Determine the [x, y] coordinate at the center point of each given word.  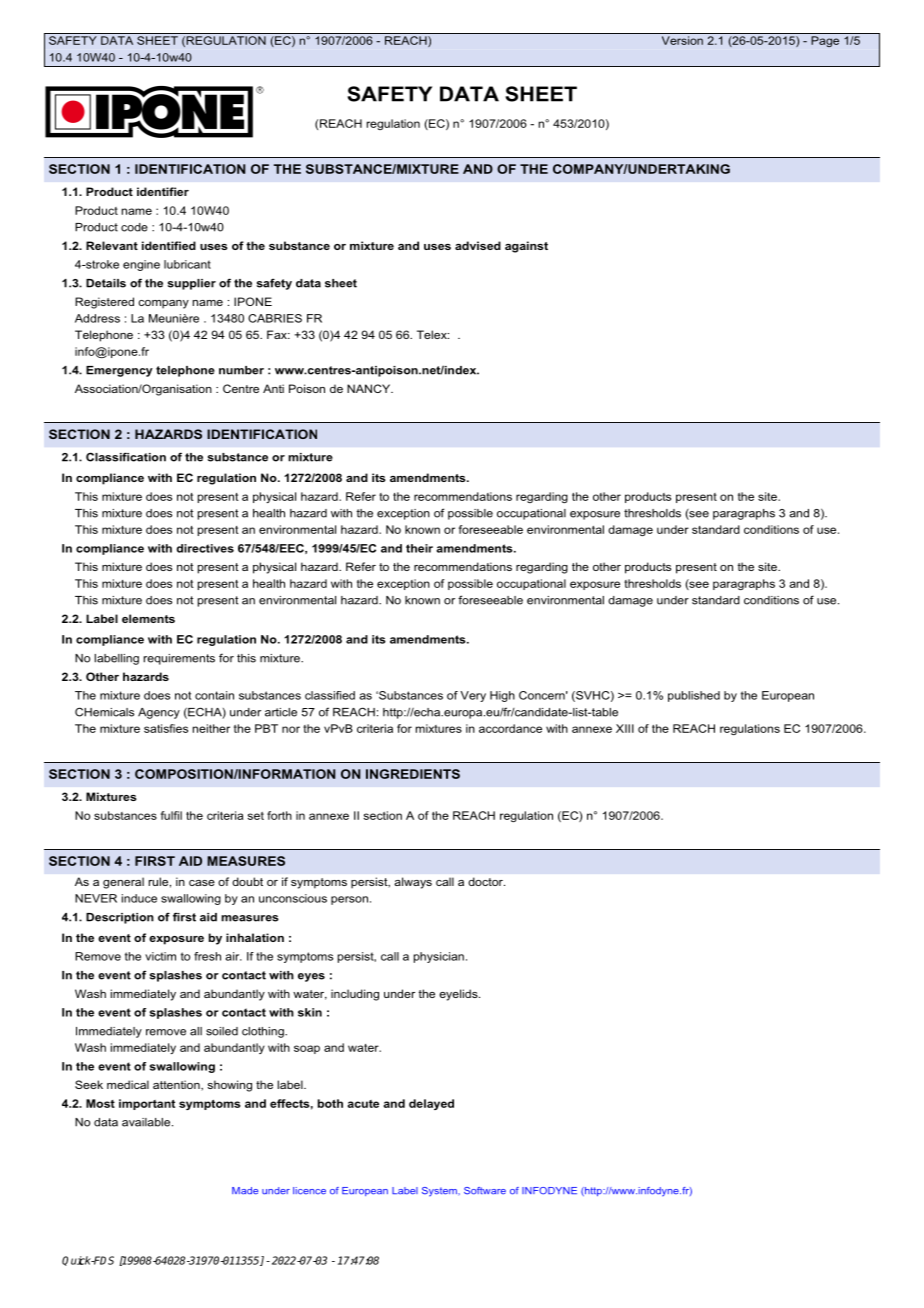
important [147, 1104]
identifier [163, 191]
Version [682, 40]
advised [478, 245]
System [440, 1192]
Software [485, 1191]
